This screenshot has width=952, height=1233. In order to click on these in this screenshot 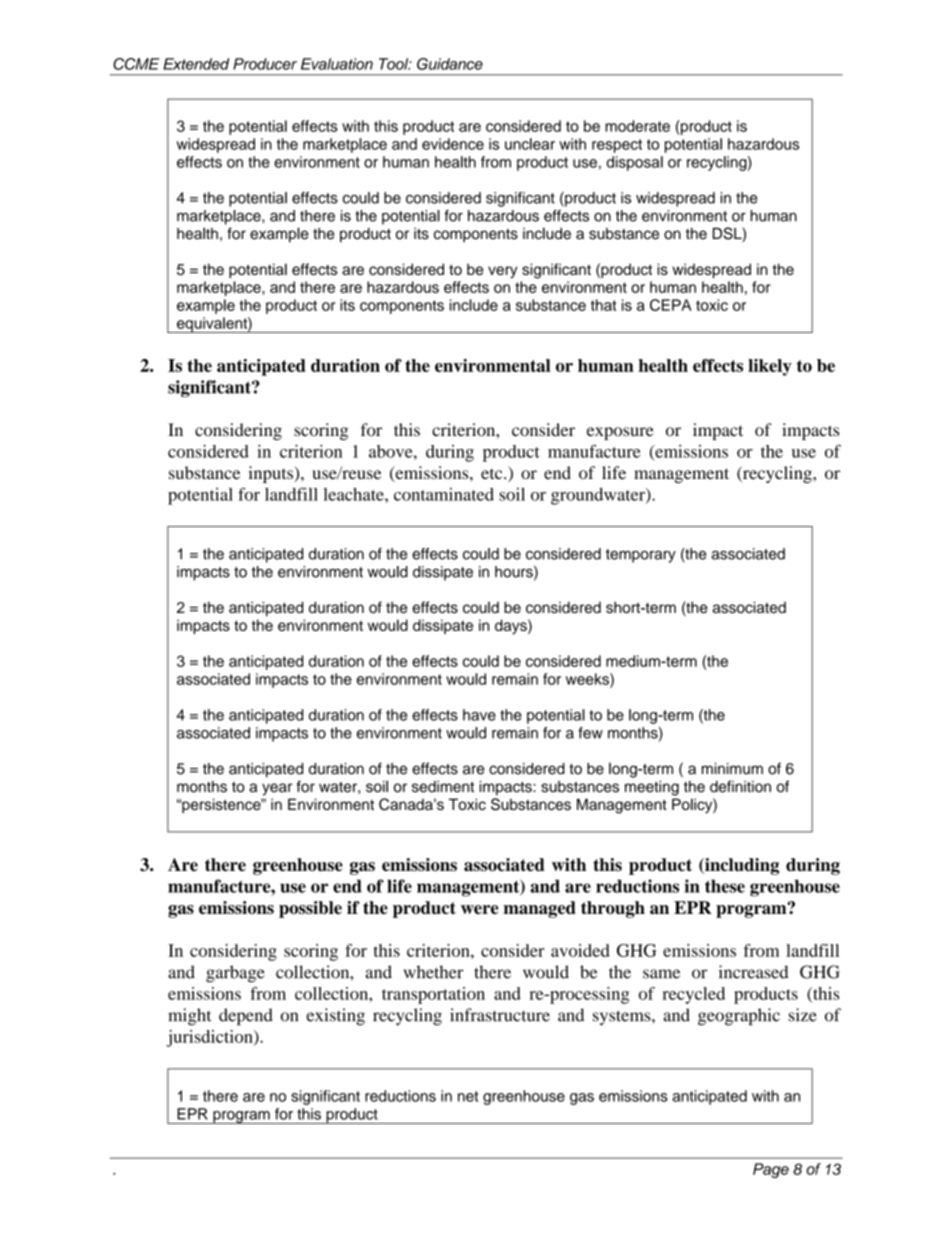, I will do `click(725, 886)`.
